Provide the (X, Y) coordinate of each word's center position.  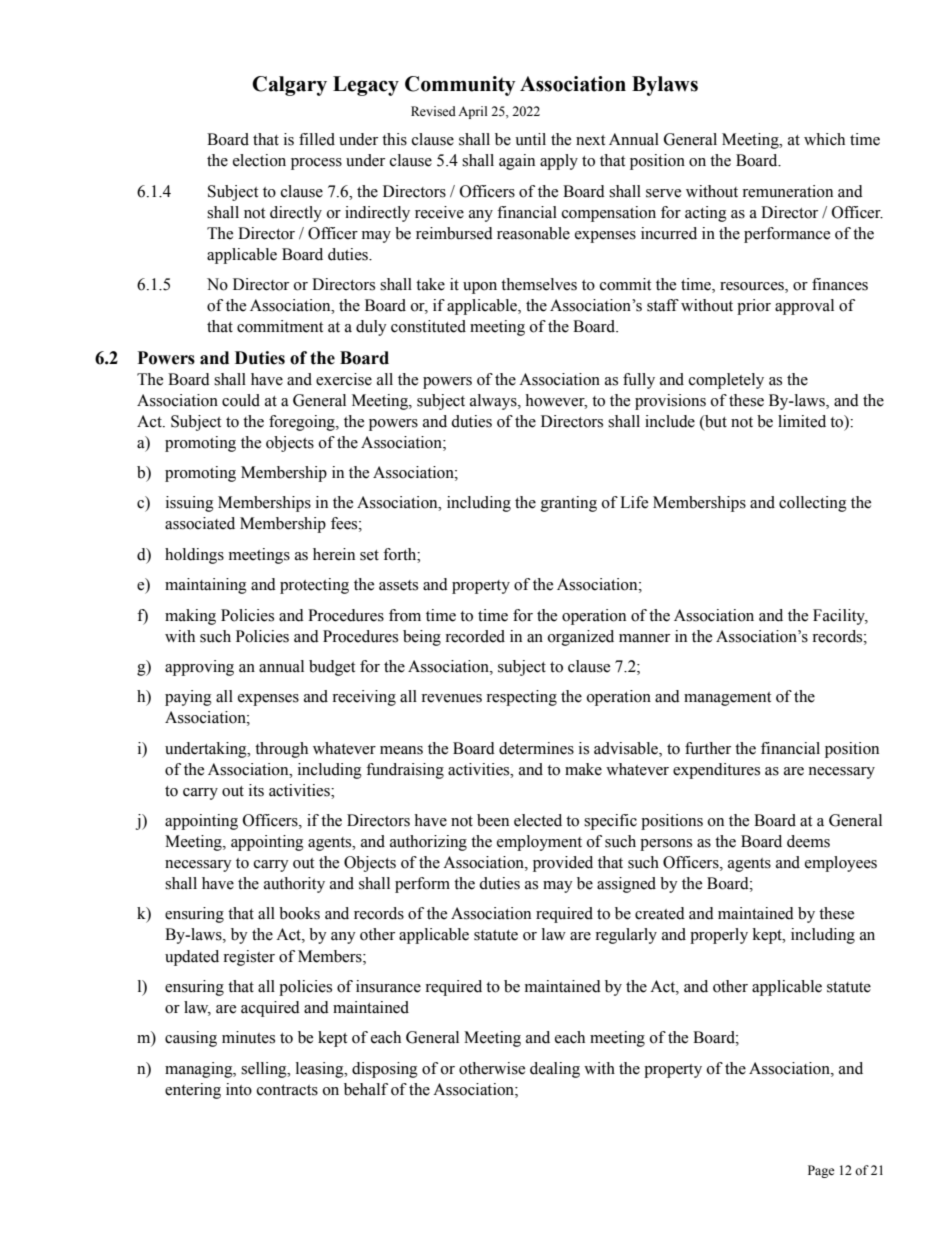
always (494, 402)
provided (563, 864)
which (824, 139)
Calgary (289, 86)
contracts (287, 1090)
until (530, 139)
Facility (840, 617)
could (241, 400)
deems (808, 841)
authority (294, 885)
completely (726, 381)
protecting (314, 586)
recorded (475, 636)
